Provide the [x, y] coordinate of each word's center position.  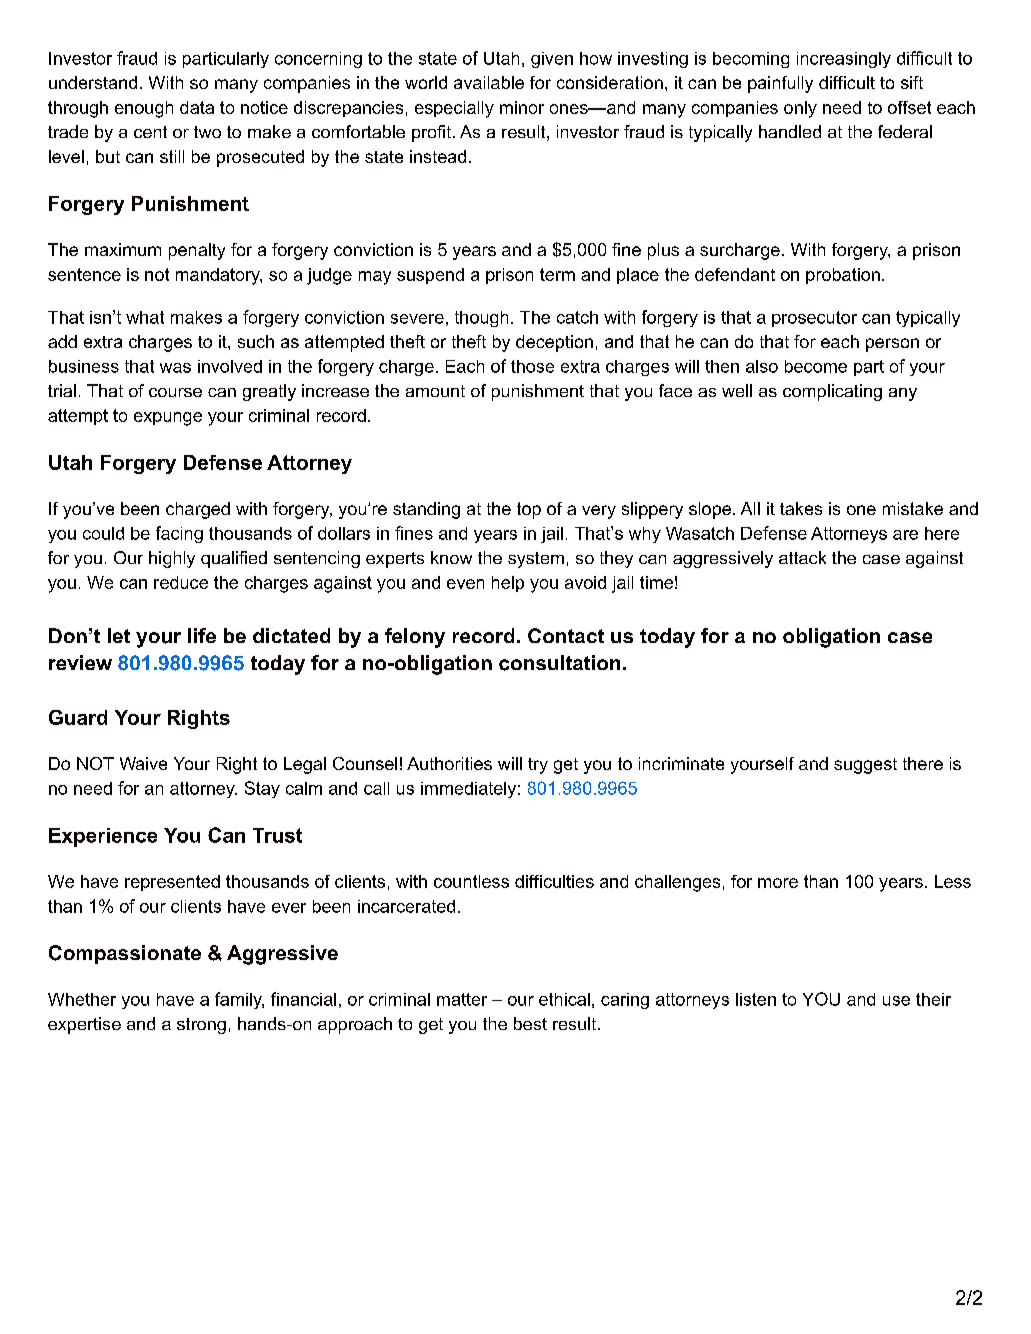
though [481, 319]
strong [201, 1026]
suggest [865, 766]
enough [144, 109]
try [538, 766]
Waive [143, 763]
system [536, 560]
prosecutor [814, 319]
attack [802, 557]
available [489, 82]
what [145, 317]
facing [179, 534]
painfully [780, 84]
